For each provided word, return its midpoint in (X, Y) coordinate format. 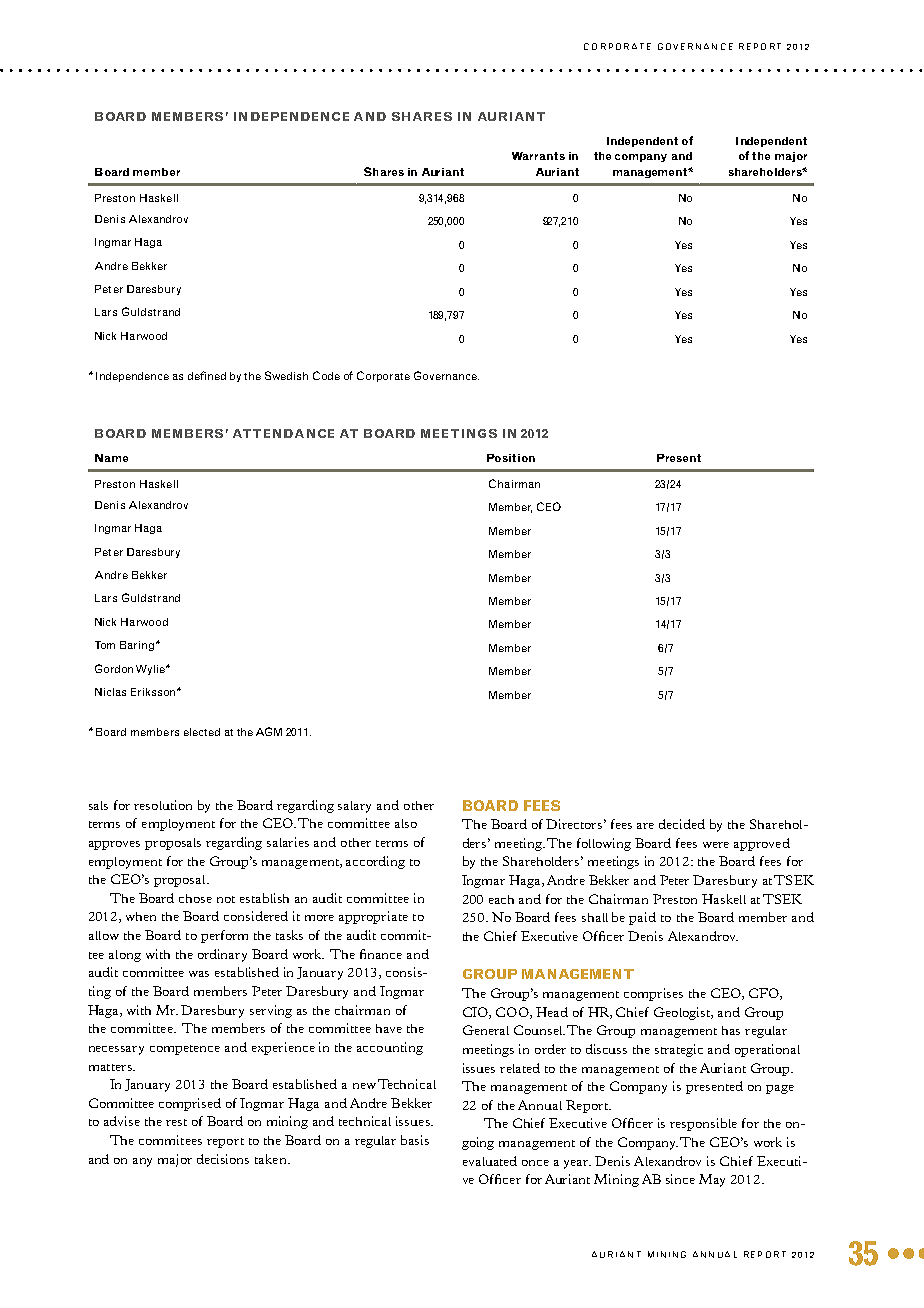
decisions (223, 1159)
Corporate (383, 376)
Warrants (538, 156)
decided (682, 824)
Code (326, 375)
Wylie (151, 670)
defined (207, 375)
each (501, 899)
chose (195, 898)
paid (642, 918)
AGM (269, 731)
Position (511, 458)
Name (111, 458)
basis (415, 1140)
